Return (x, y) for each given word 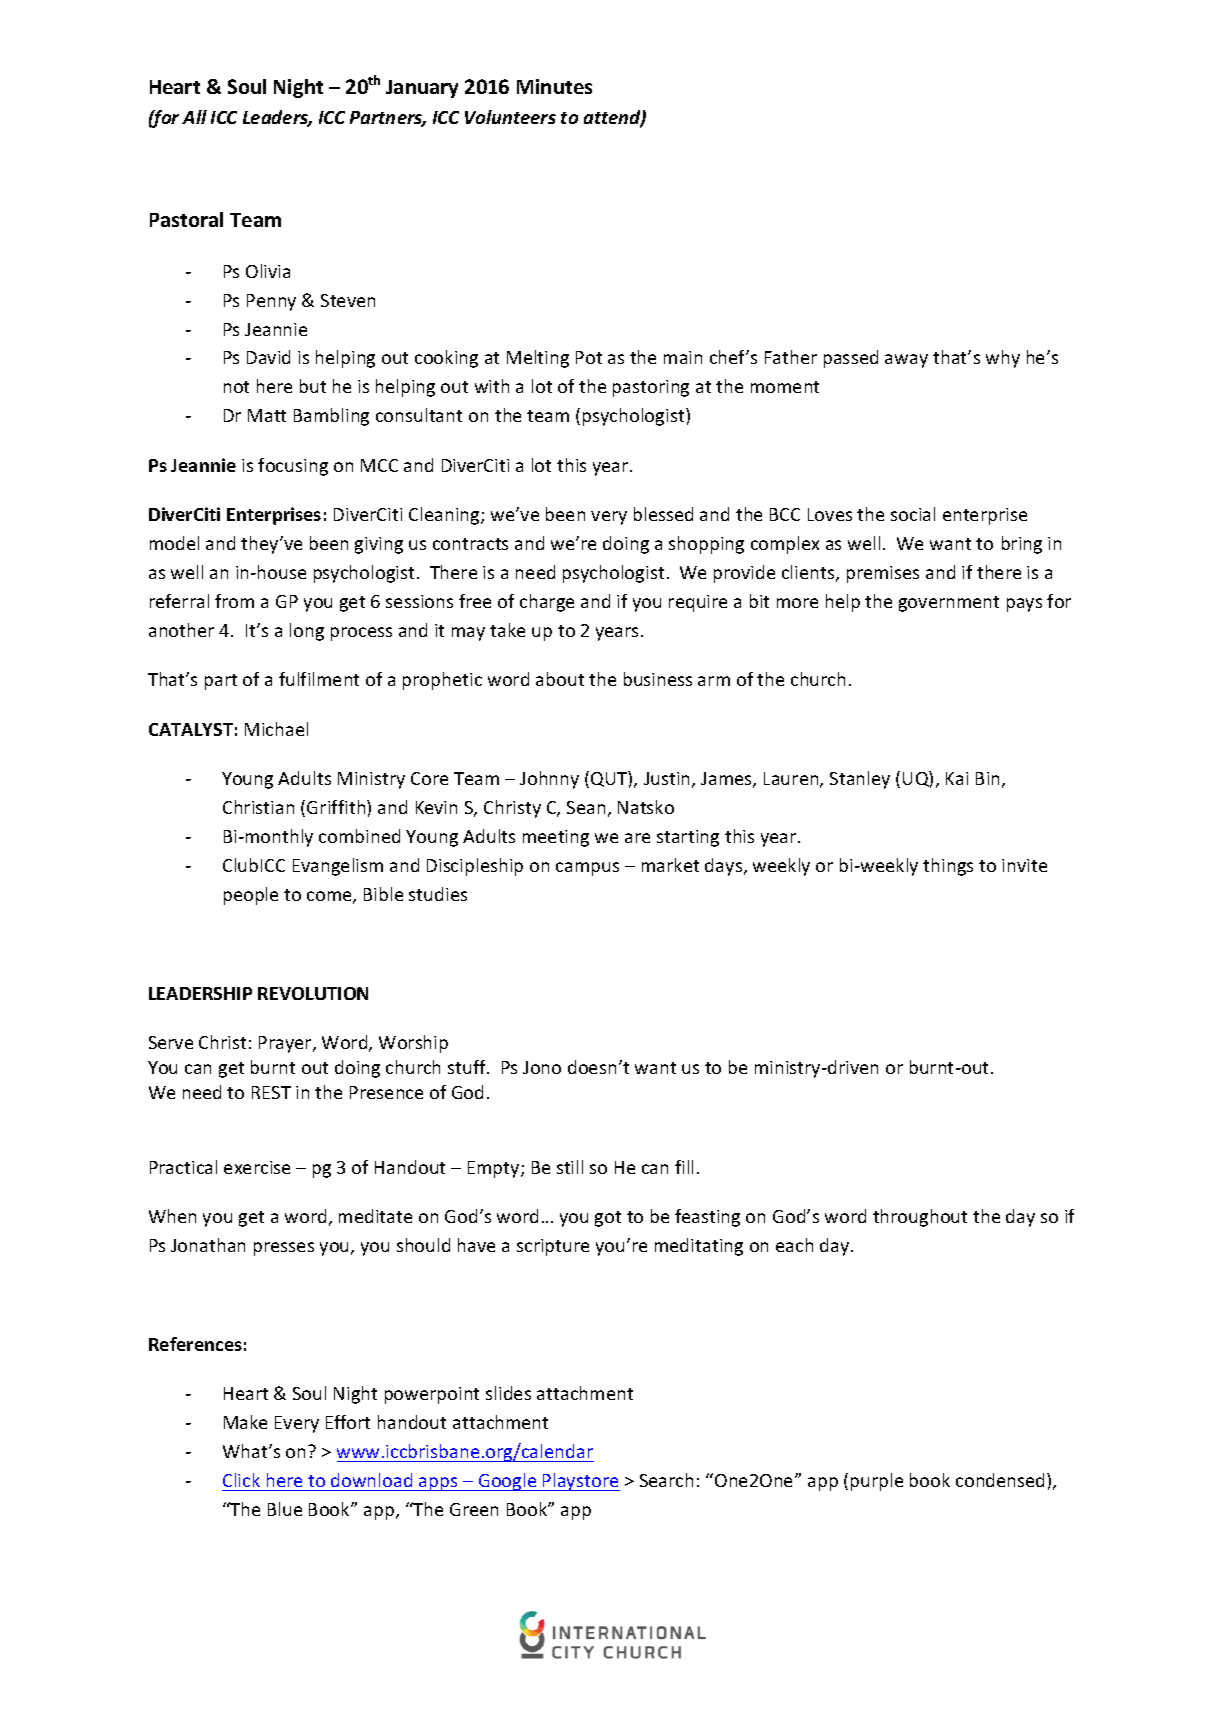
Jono (542, 1067)
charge (547, 603)
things (948, 867)
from (234, 601)
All (194, 117)
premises (883, 574)
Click (241, 1480)
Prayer (286, 1044)
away (906, 361)
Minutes (554, 86)
